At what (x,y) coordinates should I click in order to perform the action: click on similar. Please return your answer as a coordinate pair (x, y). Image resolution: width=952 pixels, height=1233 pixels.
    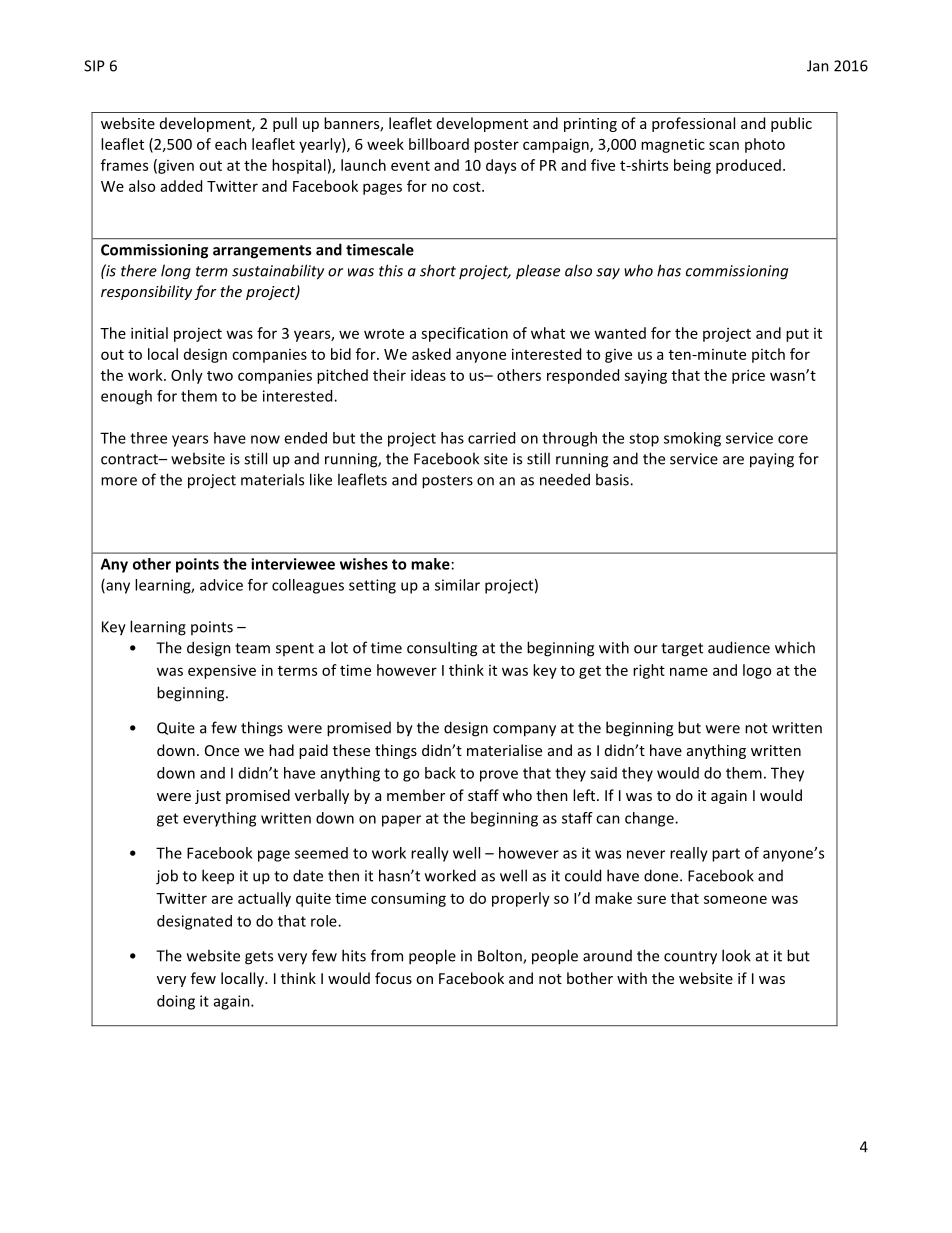
    Looking at the image, I should click on (457, 585).
